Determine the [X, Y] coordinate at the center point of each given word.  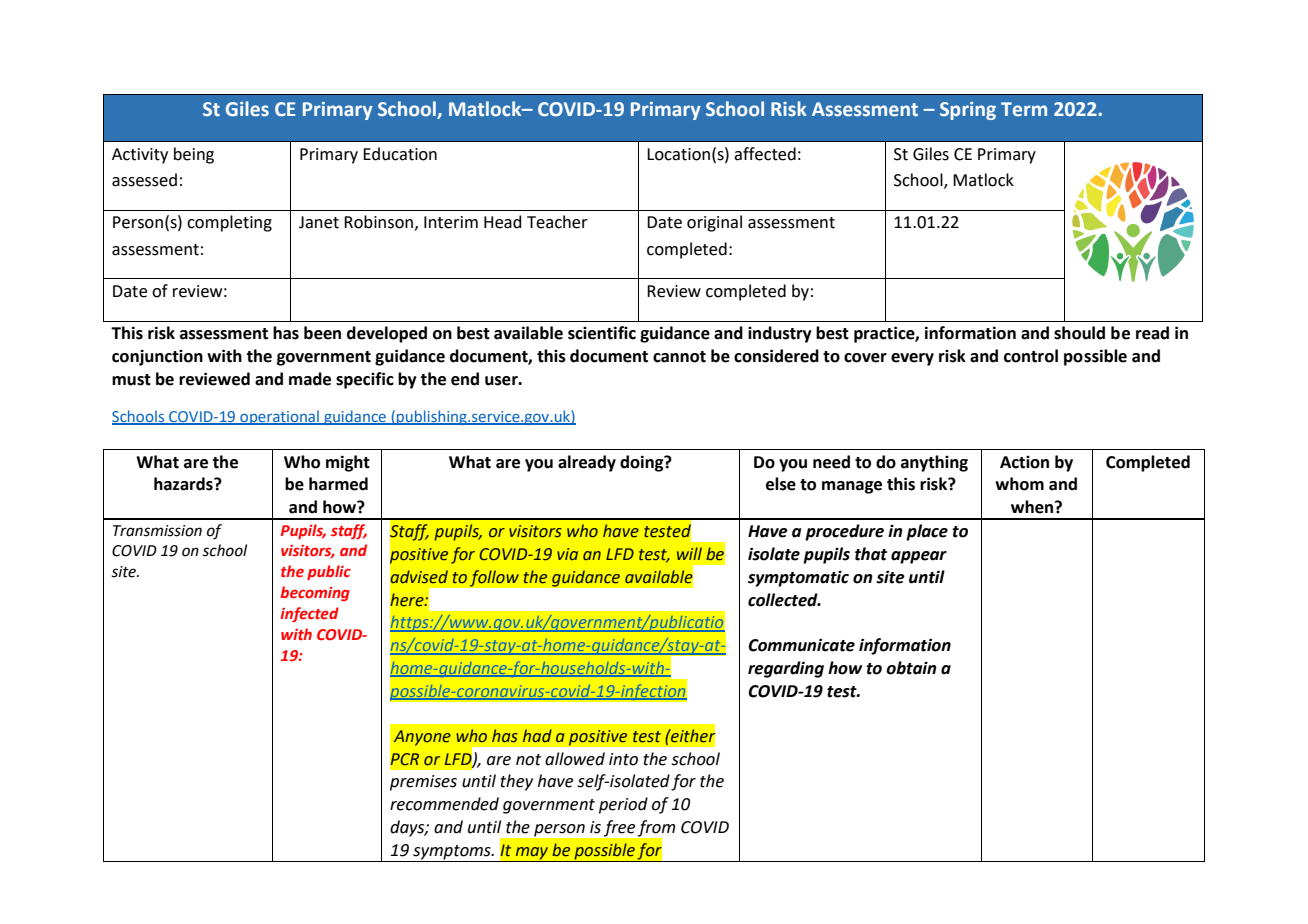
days [408, 828]
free [619, 828]
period [623, 805]
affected [765, 154]
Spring [968, 111]
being [194, 155]
